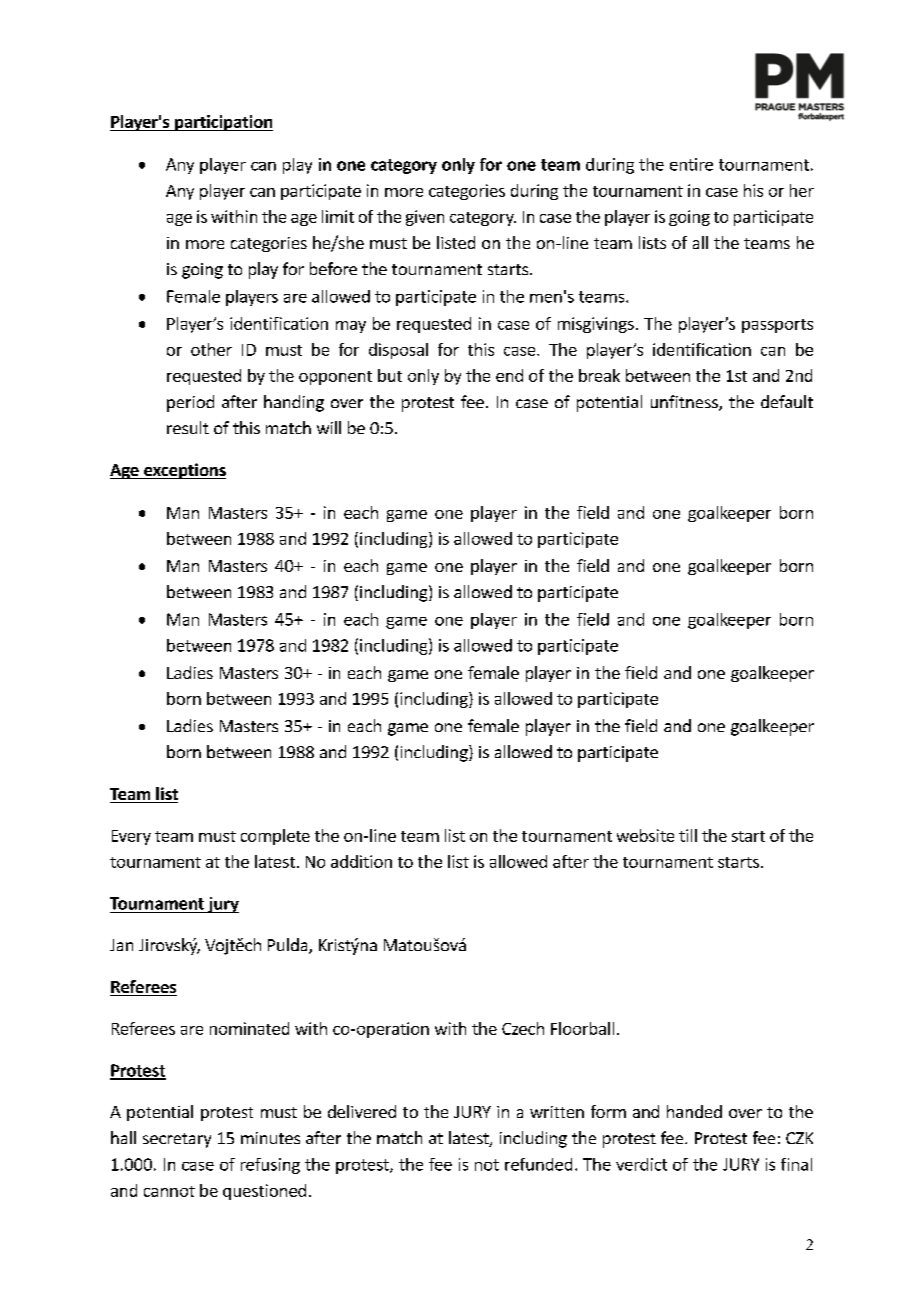 This document has height=1308, width=924. Describe the element at coordinates (645, 835) in the document. I see `website` at that location.
